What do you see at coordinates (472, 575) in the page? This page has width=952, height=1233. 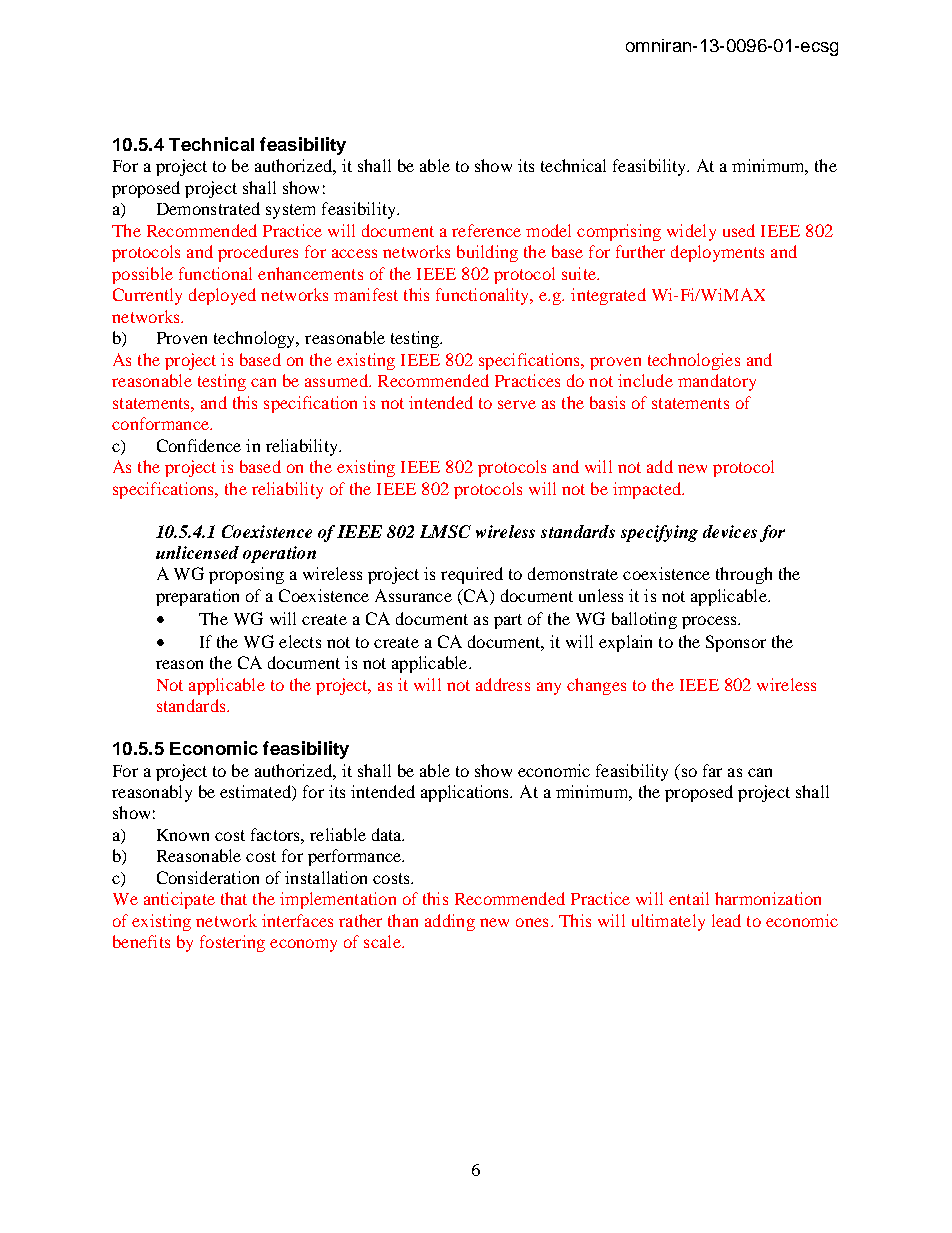 I see `required` at bounding box center [472, 575].
